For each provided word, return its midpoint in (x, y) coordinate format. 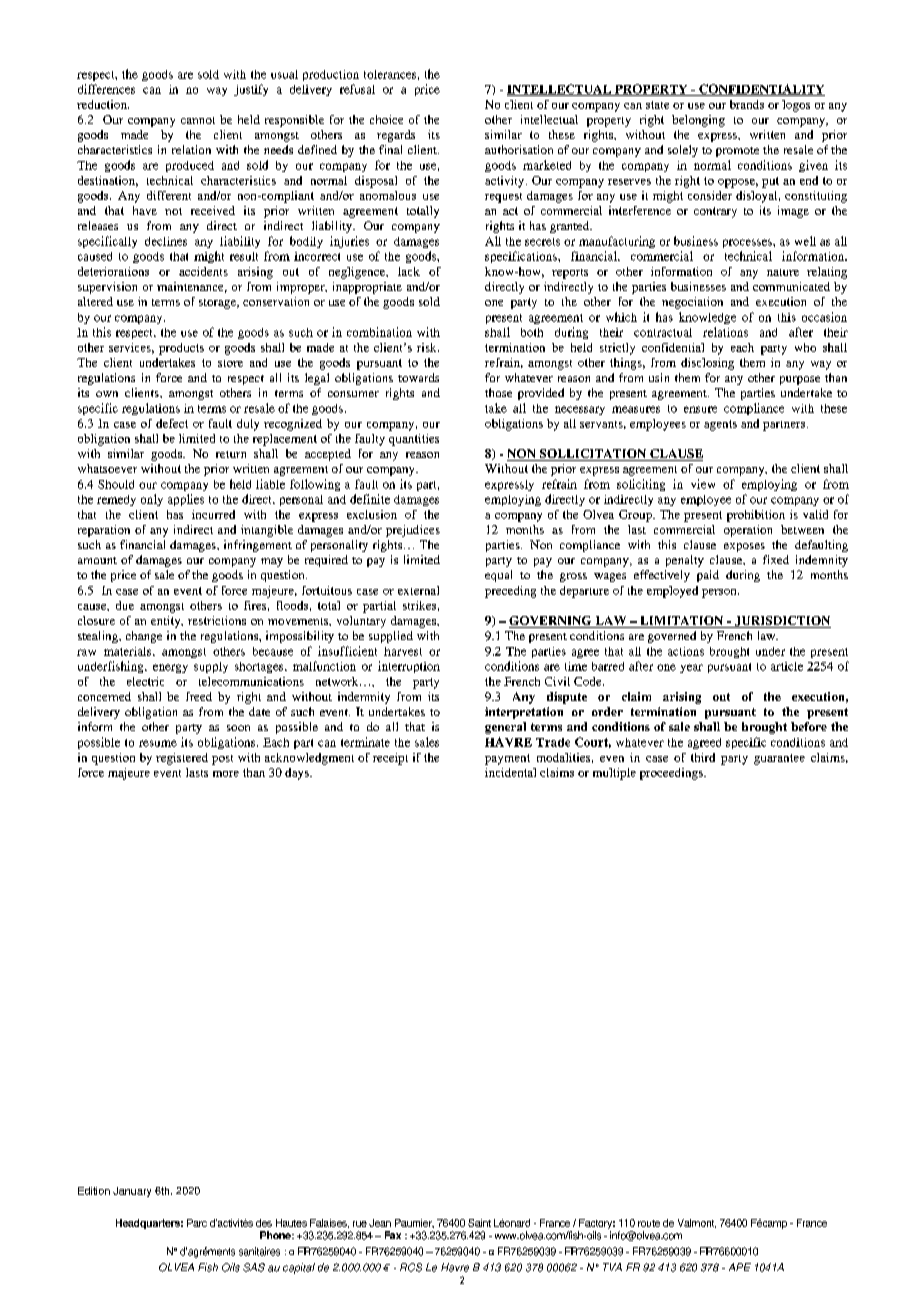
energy (170, 668)
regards (396, 136)
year (691, 668)
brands (747, 104)
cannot (198, 120)
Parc (197, 1223)
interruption (409, 667)
